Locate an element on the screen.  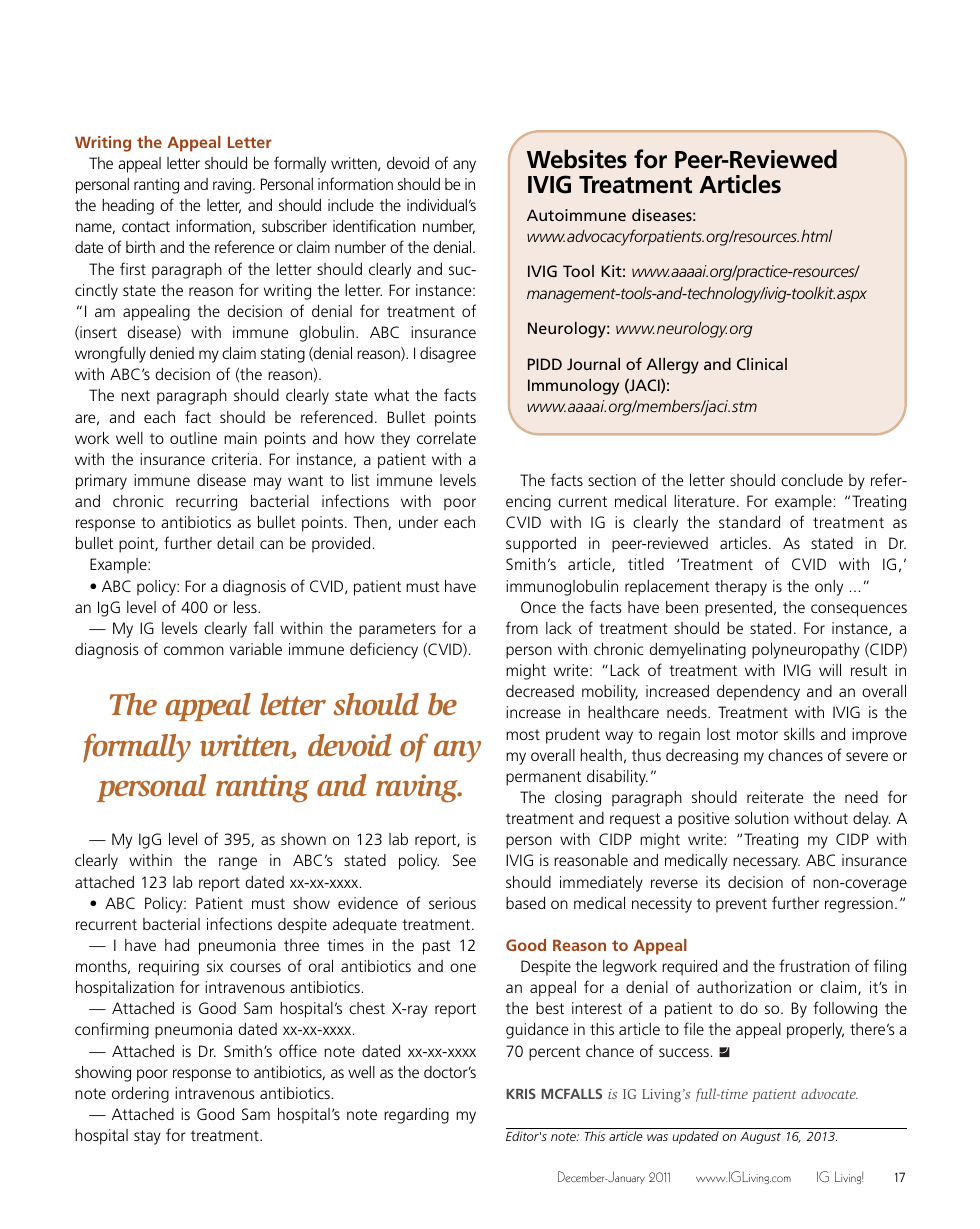
Websites is located at coordinates (577, 159).
